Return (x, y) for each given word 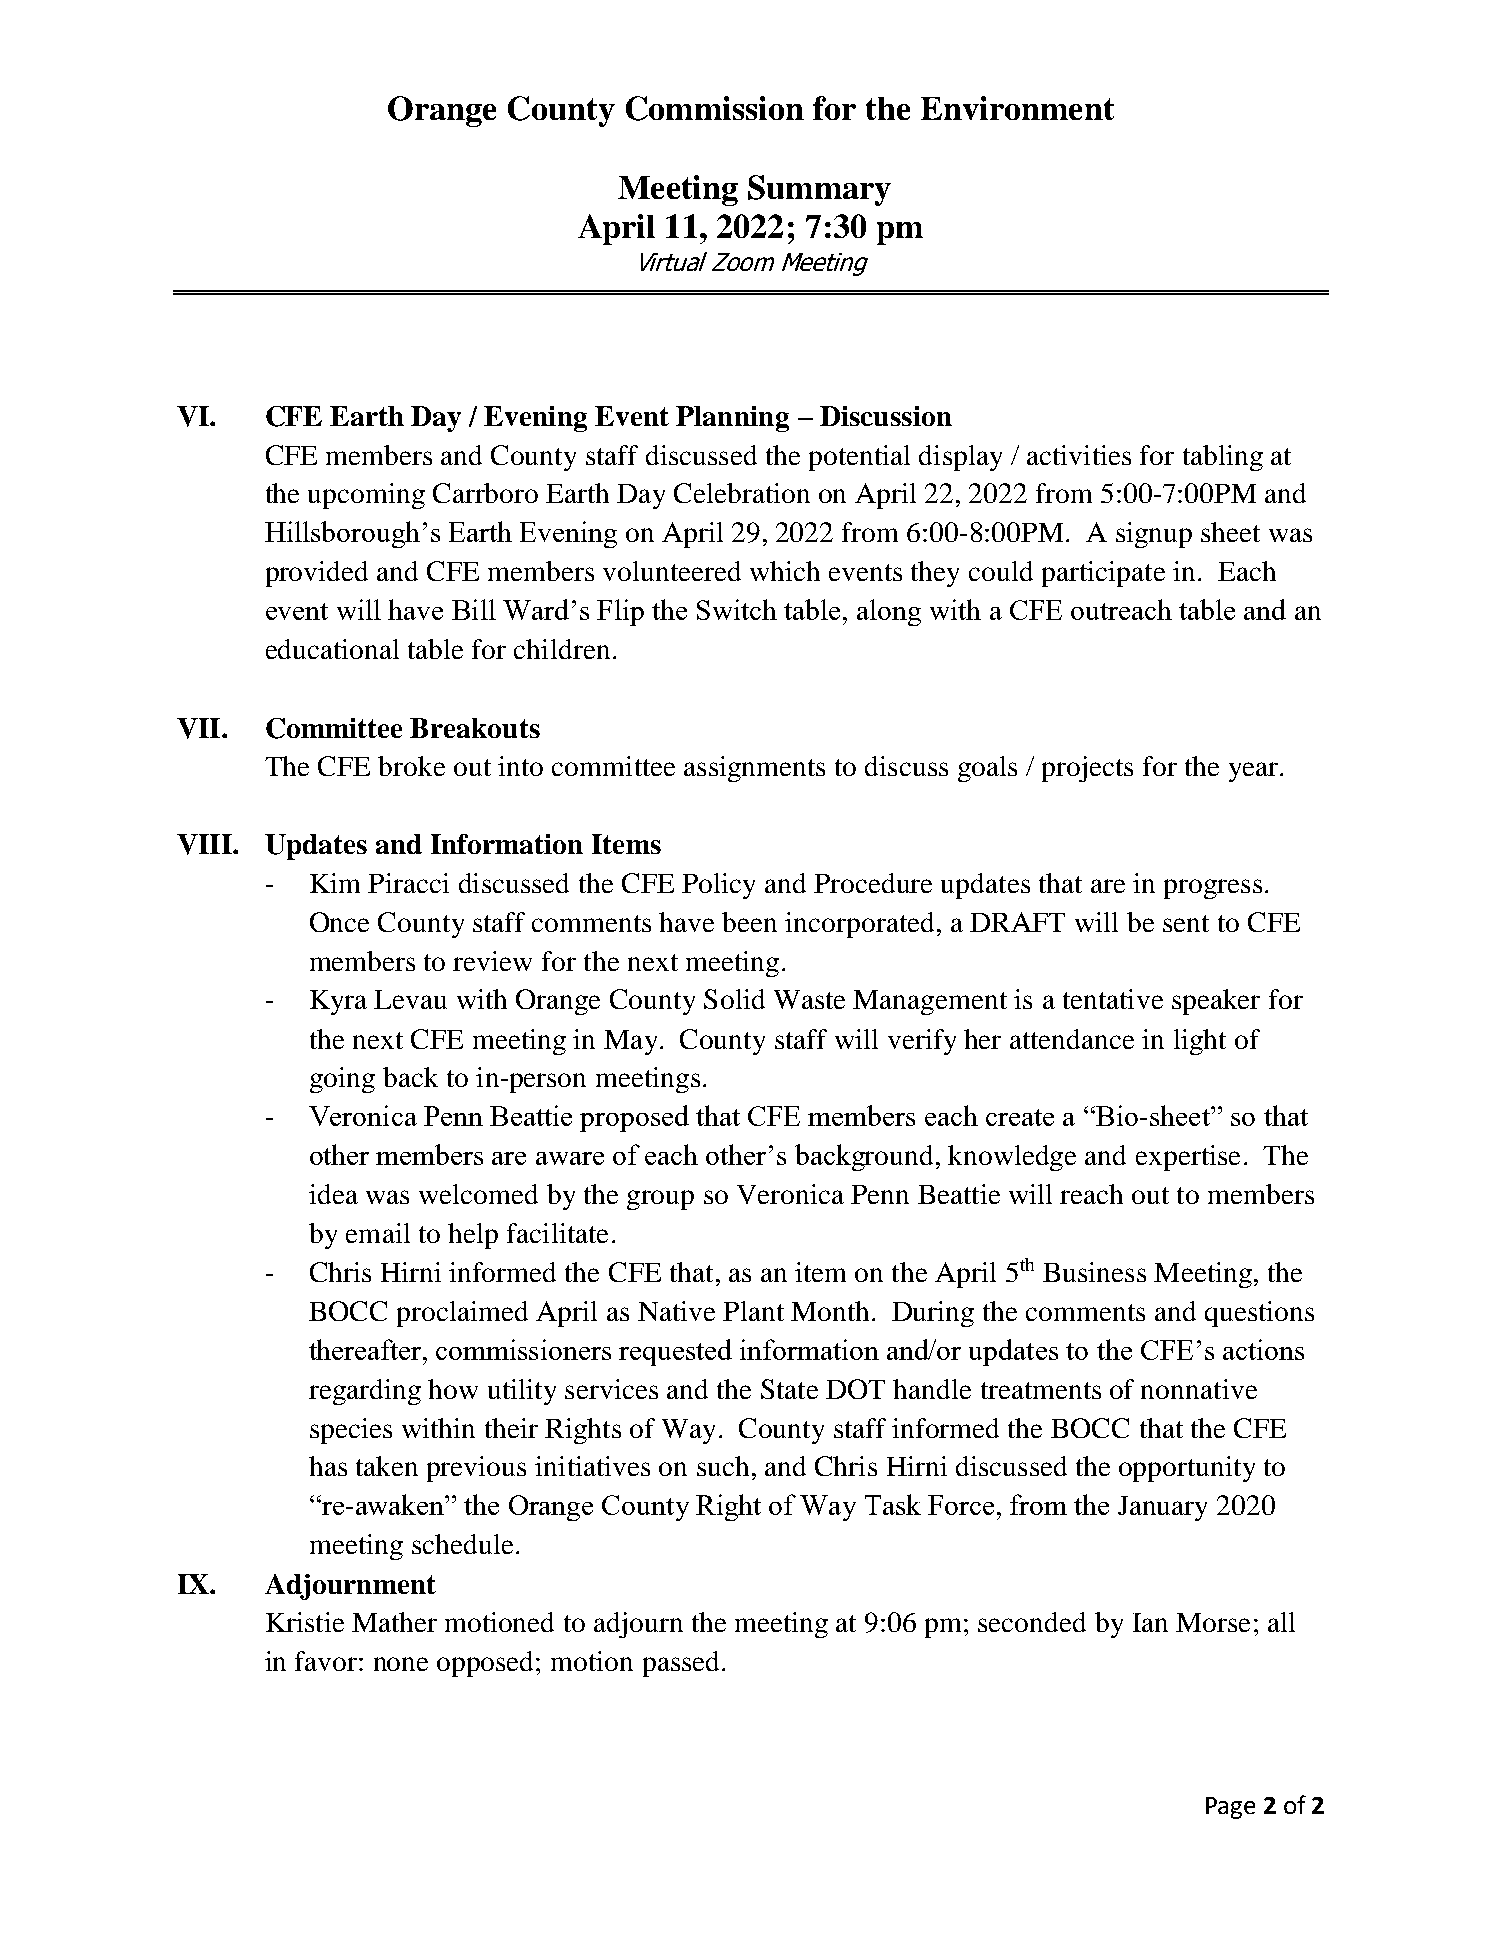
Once (339, 922)
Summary (819, 190)
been (749, 922)
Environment (1017, 108)
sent (1186, 923)
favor (327, 1661)
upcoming (366, 496)
